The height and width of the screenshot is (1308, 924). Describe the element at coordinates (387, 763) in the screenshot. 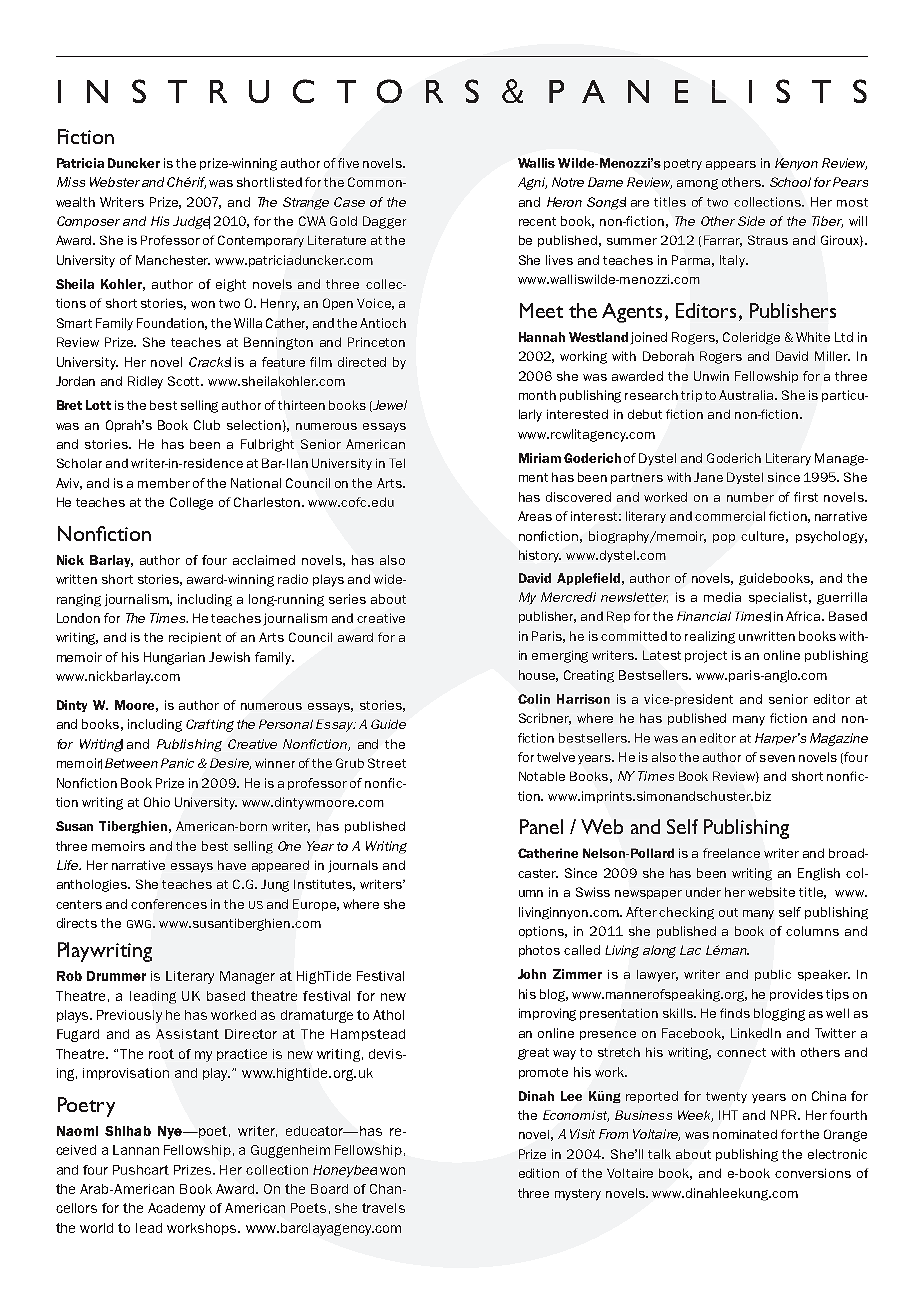

I see `Street` at that location.
